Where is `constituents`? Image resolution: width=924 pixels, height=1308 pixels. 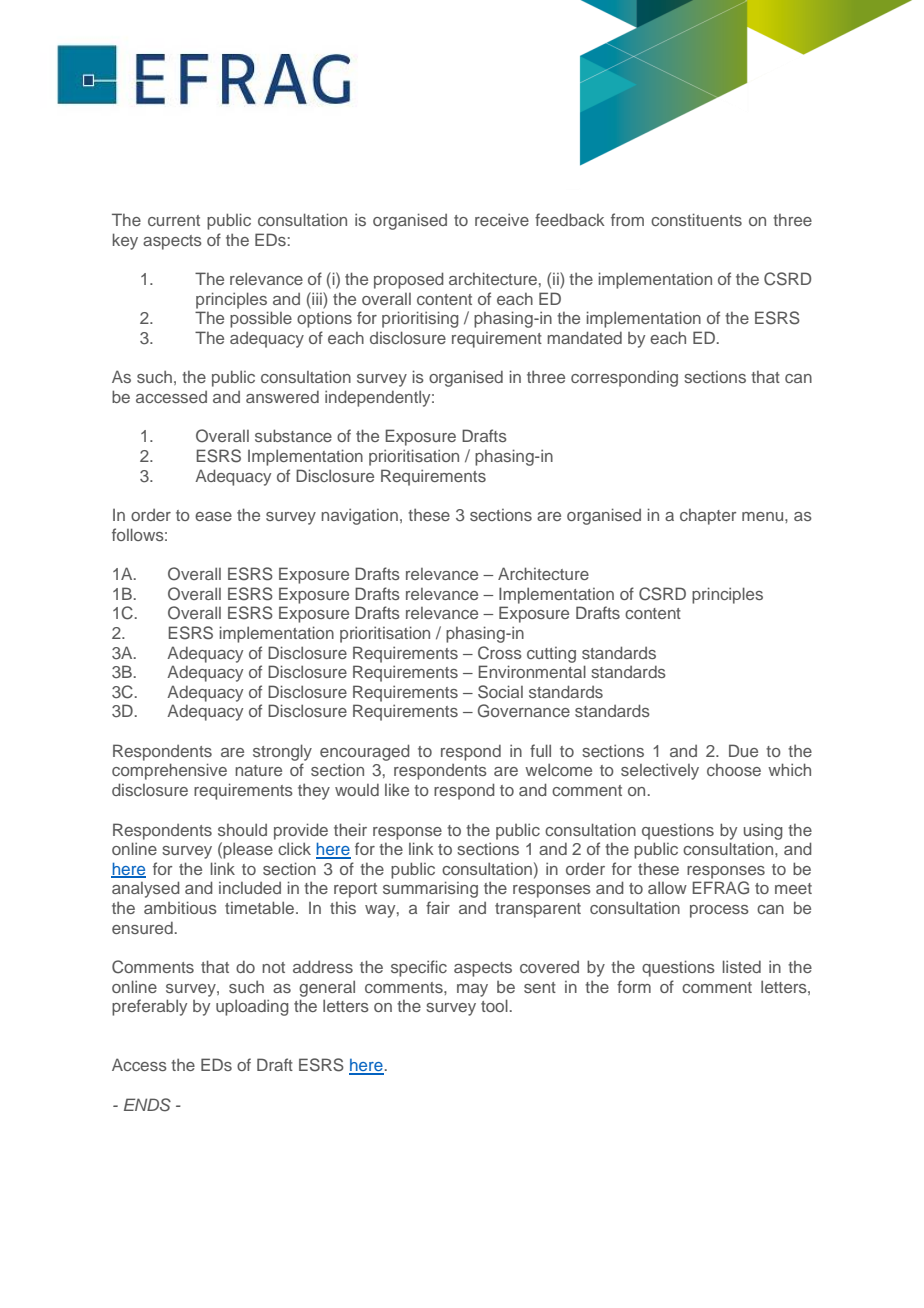 constituents is located at coordinates (696, 219).
